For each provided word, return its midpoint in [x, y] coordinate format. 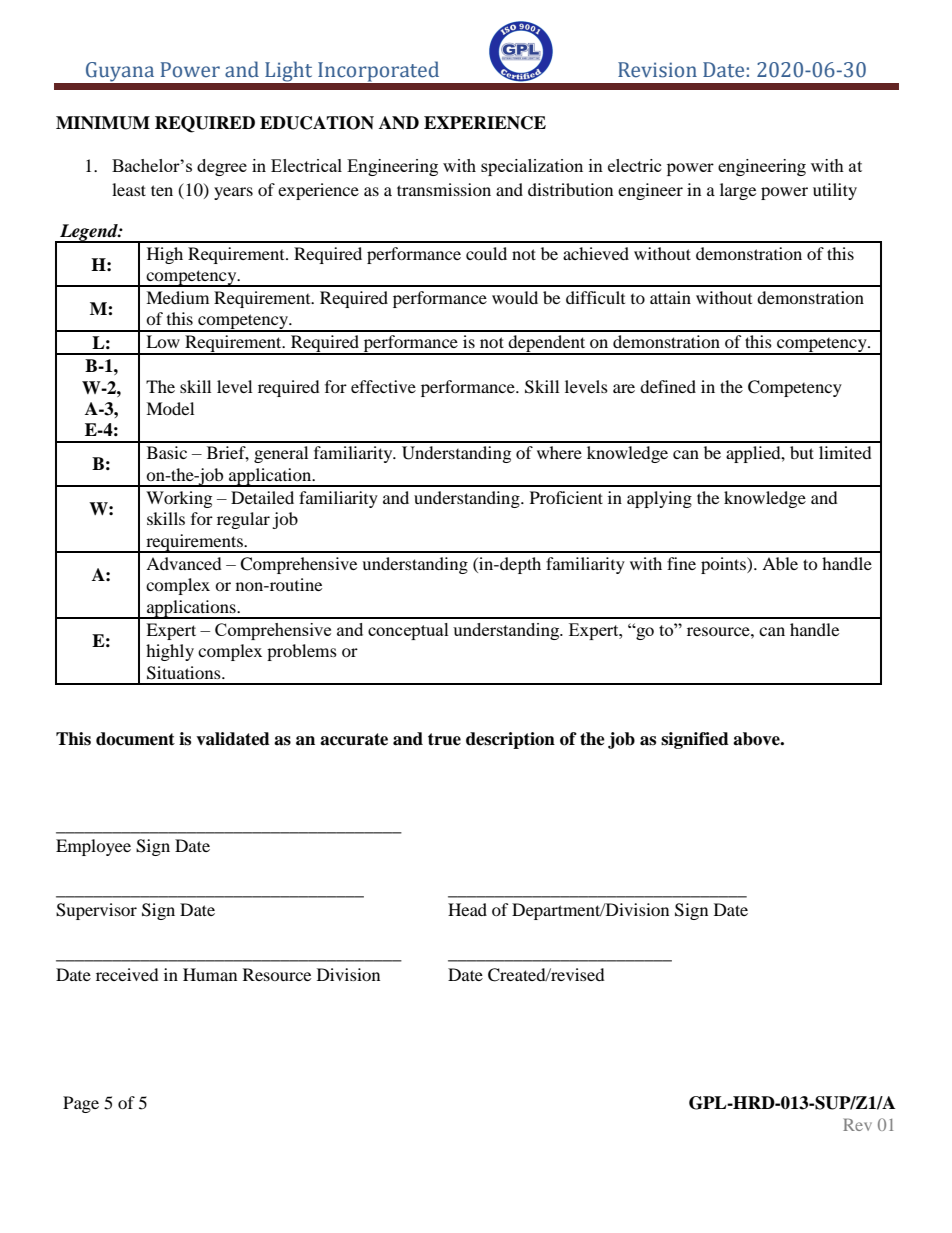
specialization [532, 167]
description [510, 740]
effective [383, 386]
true [444, 739]
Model [170, 408]
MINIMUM [103, 123]
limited [845, 452]
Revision [657, 70]
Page [81, 1104]
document [135, 739]
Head [467, 909]
